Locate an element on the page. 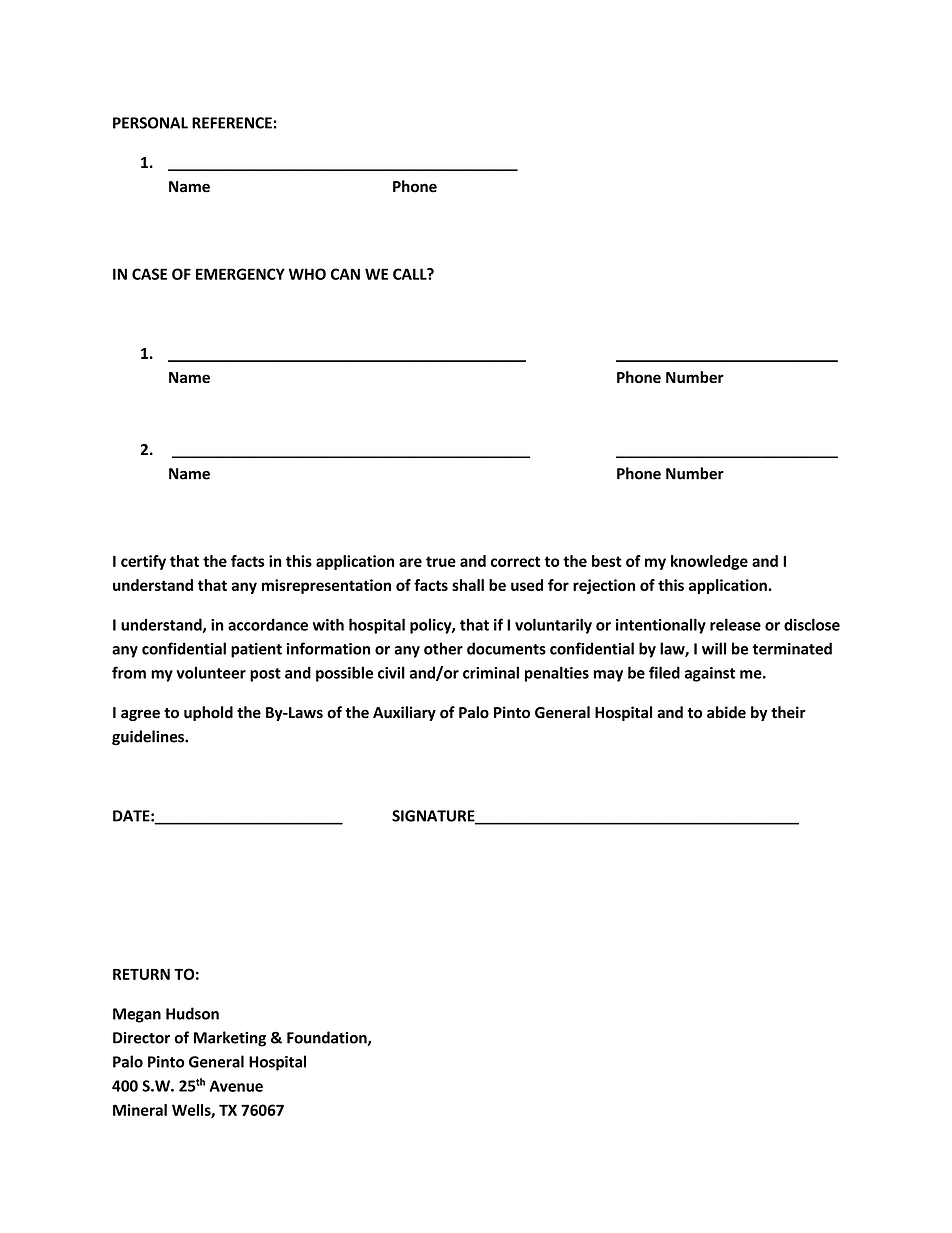  true is located at coordinates (441, 561).
